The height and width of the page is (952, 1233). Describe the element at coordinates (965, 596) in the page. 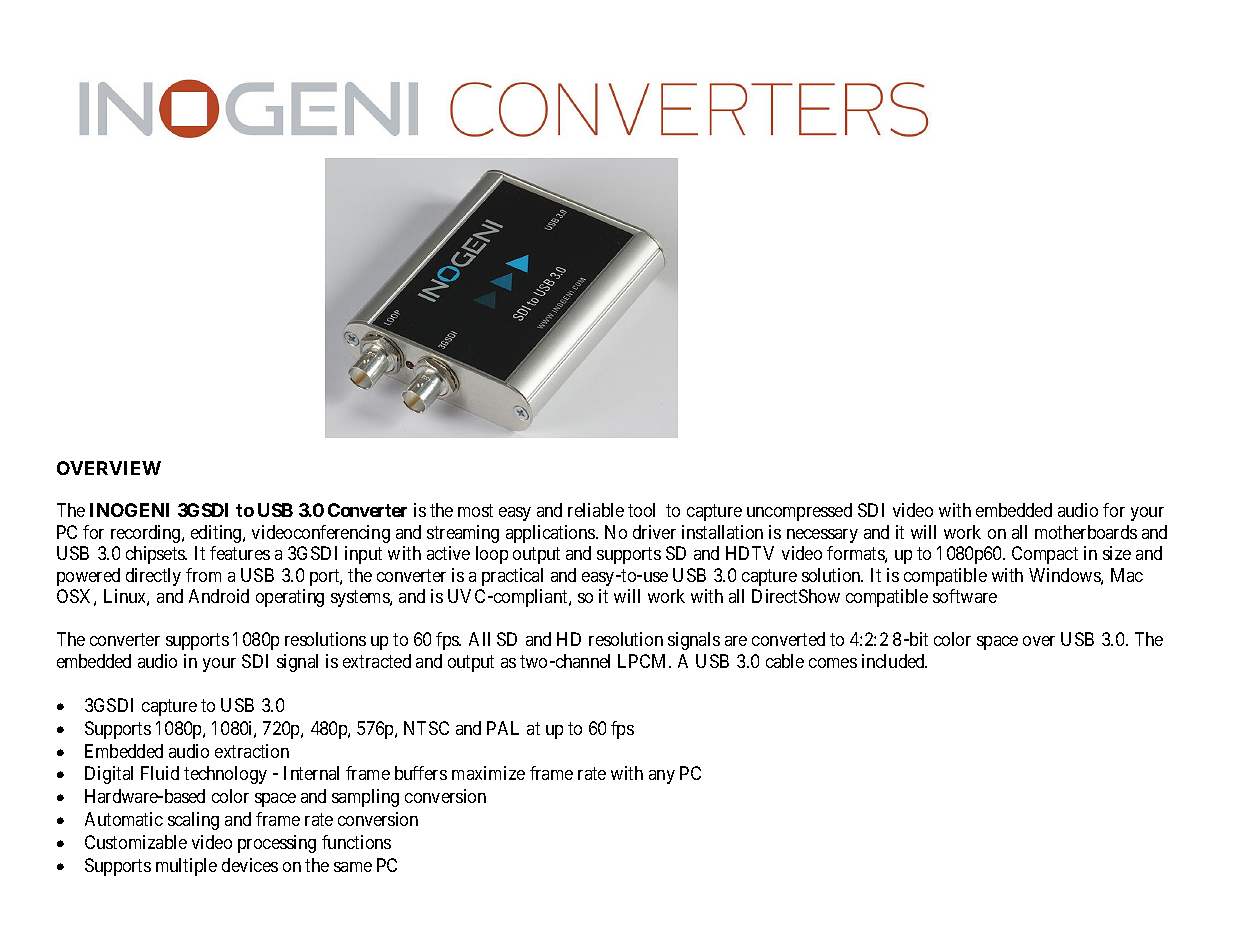

I see `software` at that location.
